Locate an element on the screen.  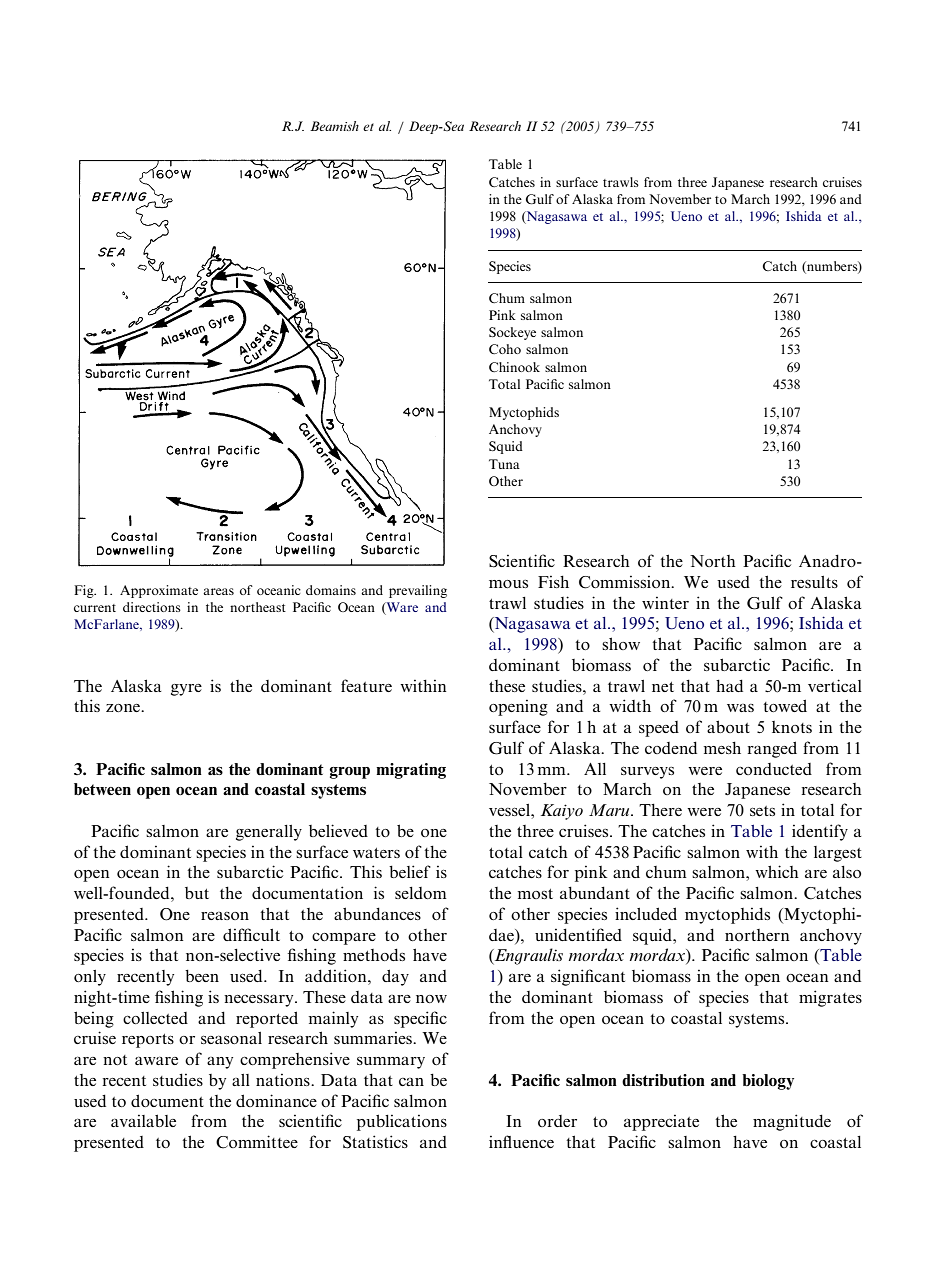
Sockeye is located at coordinates (512, 333).
